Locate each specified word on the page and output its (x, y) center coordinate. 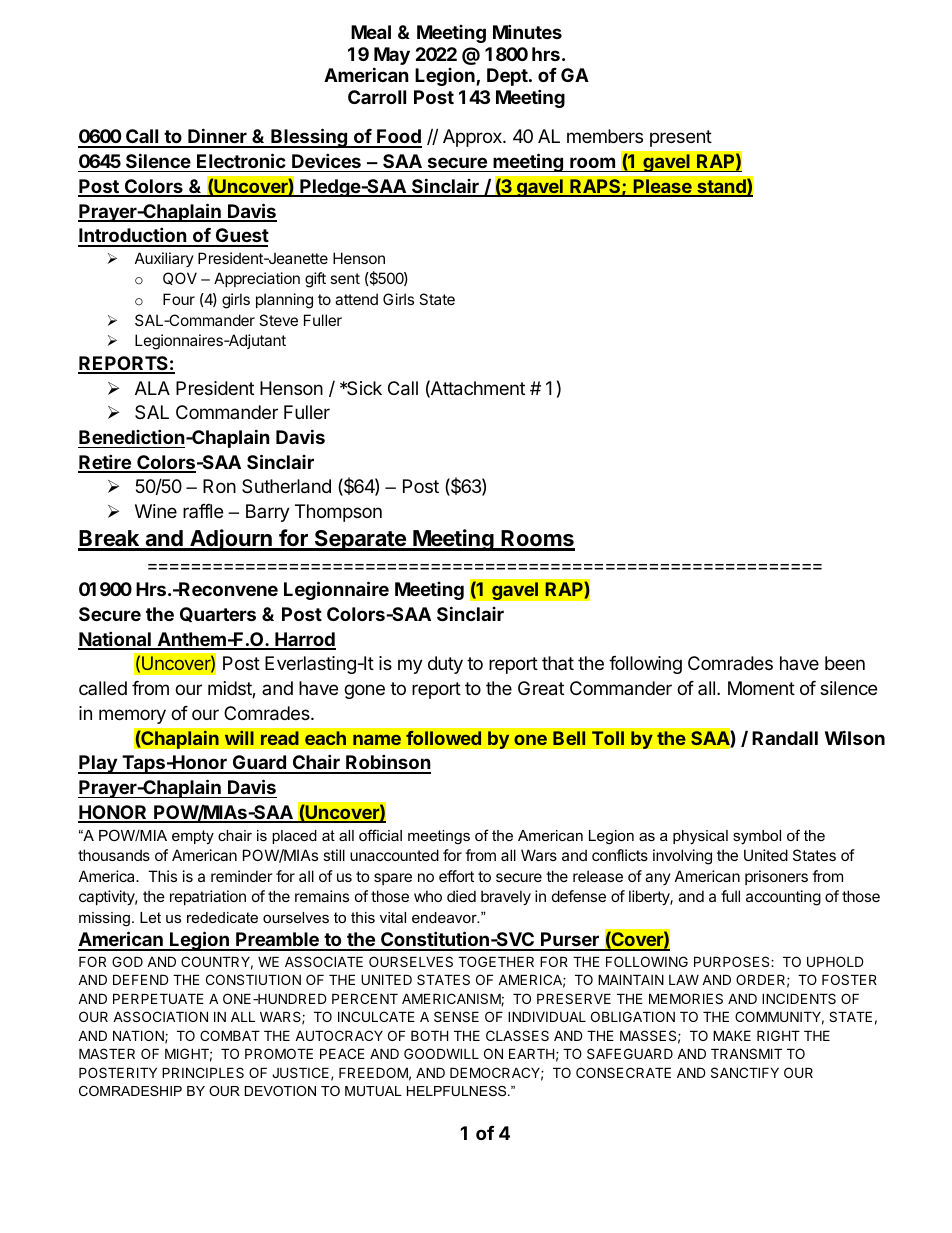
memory (132, 716)
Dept (508, 77)
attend (356, 299)
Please (662, 187)
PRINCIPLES (203, 1072)
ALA (152, 388)
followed (444, 738)
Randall (785, 738)
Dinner (217, 137)
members (605, 136)
